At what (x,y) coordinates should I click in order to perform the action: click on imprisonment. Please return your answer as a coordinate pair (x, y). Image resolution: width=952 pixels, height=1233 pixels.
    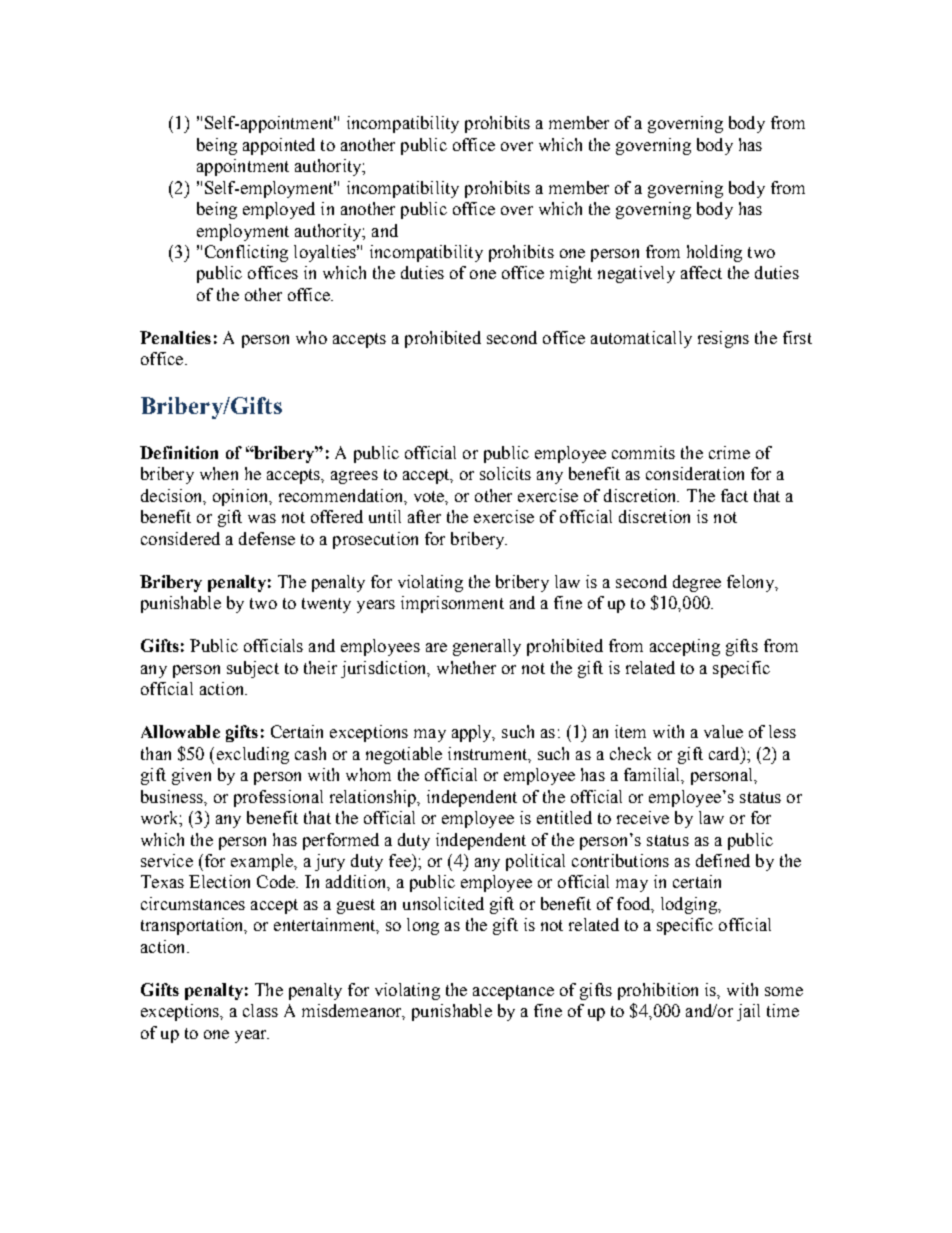
    Looking at the image, I should click on (452, 604).
